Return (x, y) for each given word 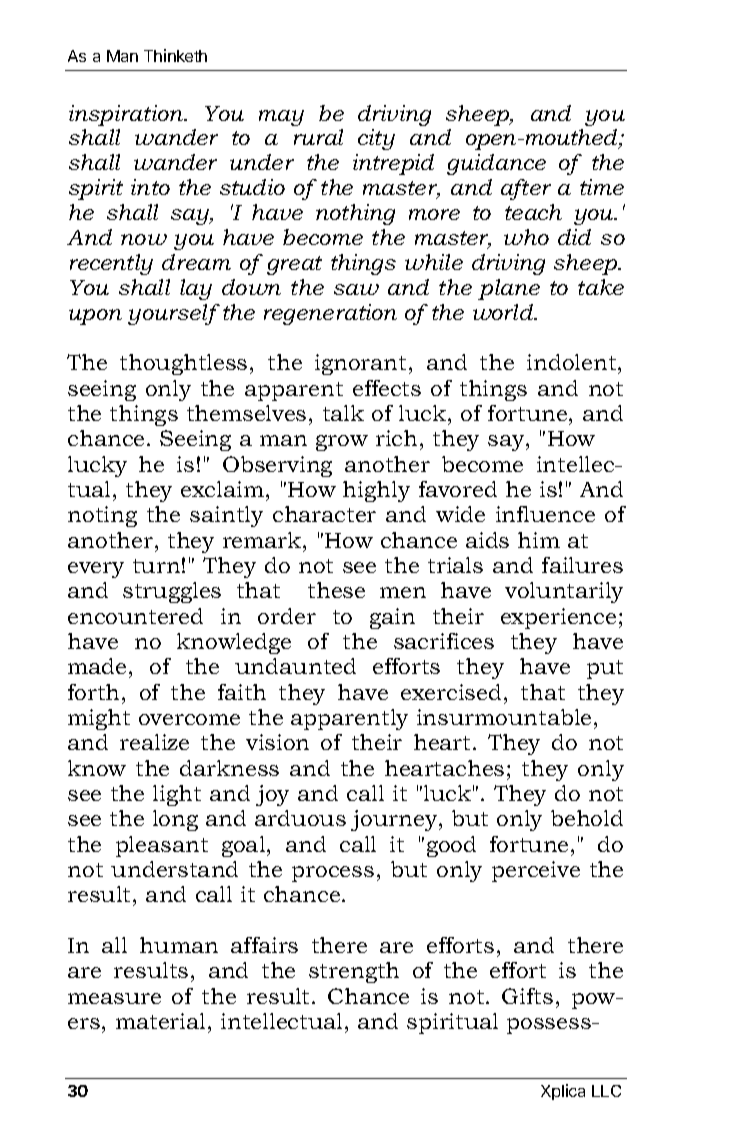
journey (395, 820)
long (175, 820)
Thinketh (175, 55)
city (376, 139)
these (336, 590)
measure (114, 998)
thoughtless (183, 364)
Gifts (527, 996)
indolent (573, 364)
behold (587, 818)
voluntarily (564, 592)
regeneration (330, 314)
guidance (496, 164)
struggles (172, 592)
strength (354, 972)
